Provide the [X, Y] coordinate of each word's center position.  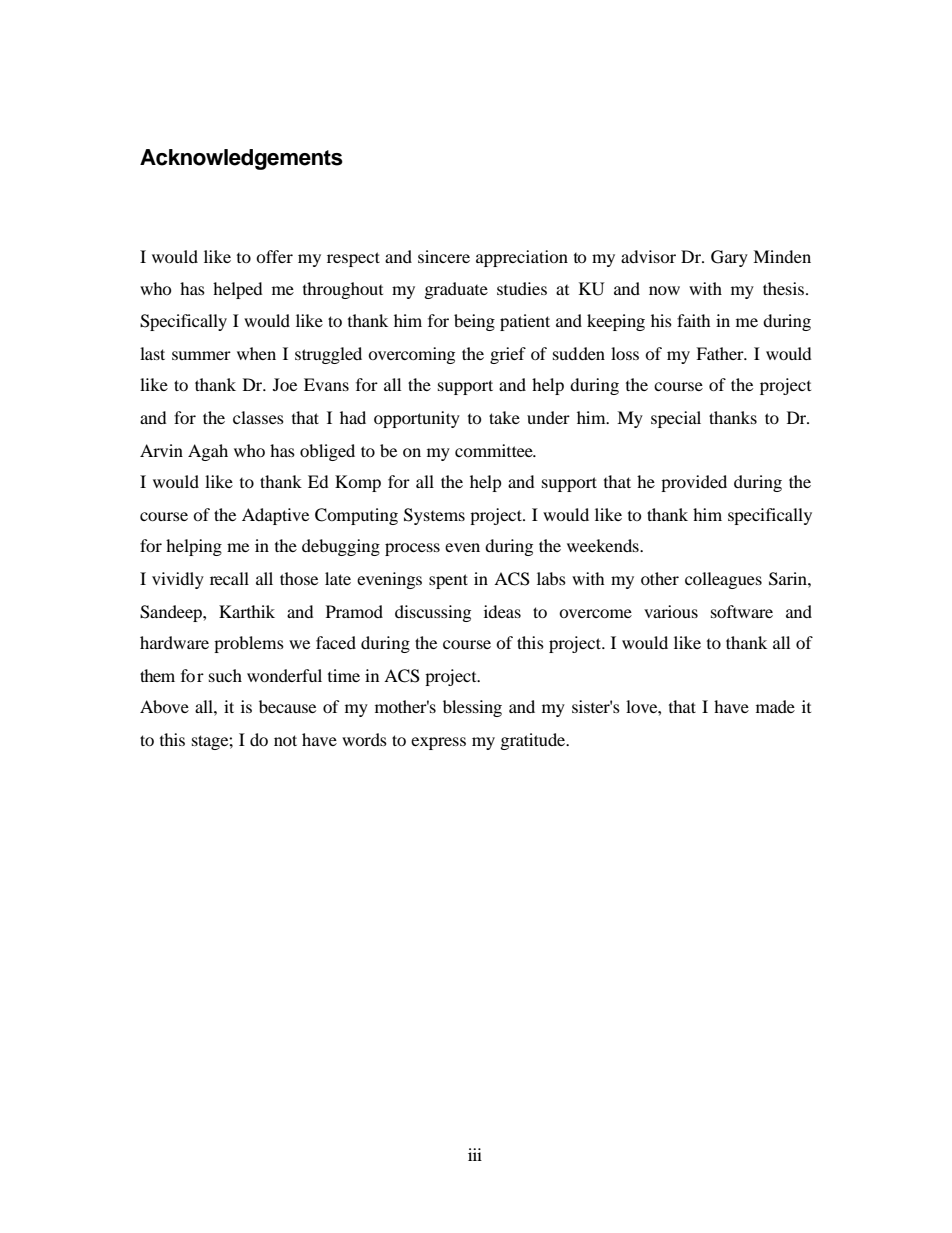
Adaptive [275, 516]
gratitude [534, 741]
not [285, 740]
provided [694, 483]
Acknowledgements [241, 159]
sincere [444, 256]
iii [475, 1154]
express [438, 743]
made [775, 706]
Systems [434, 516]
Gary [729, 258]
